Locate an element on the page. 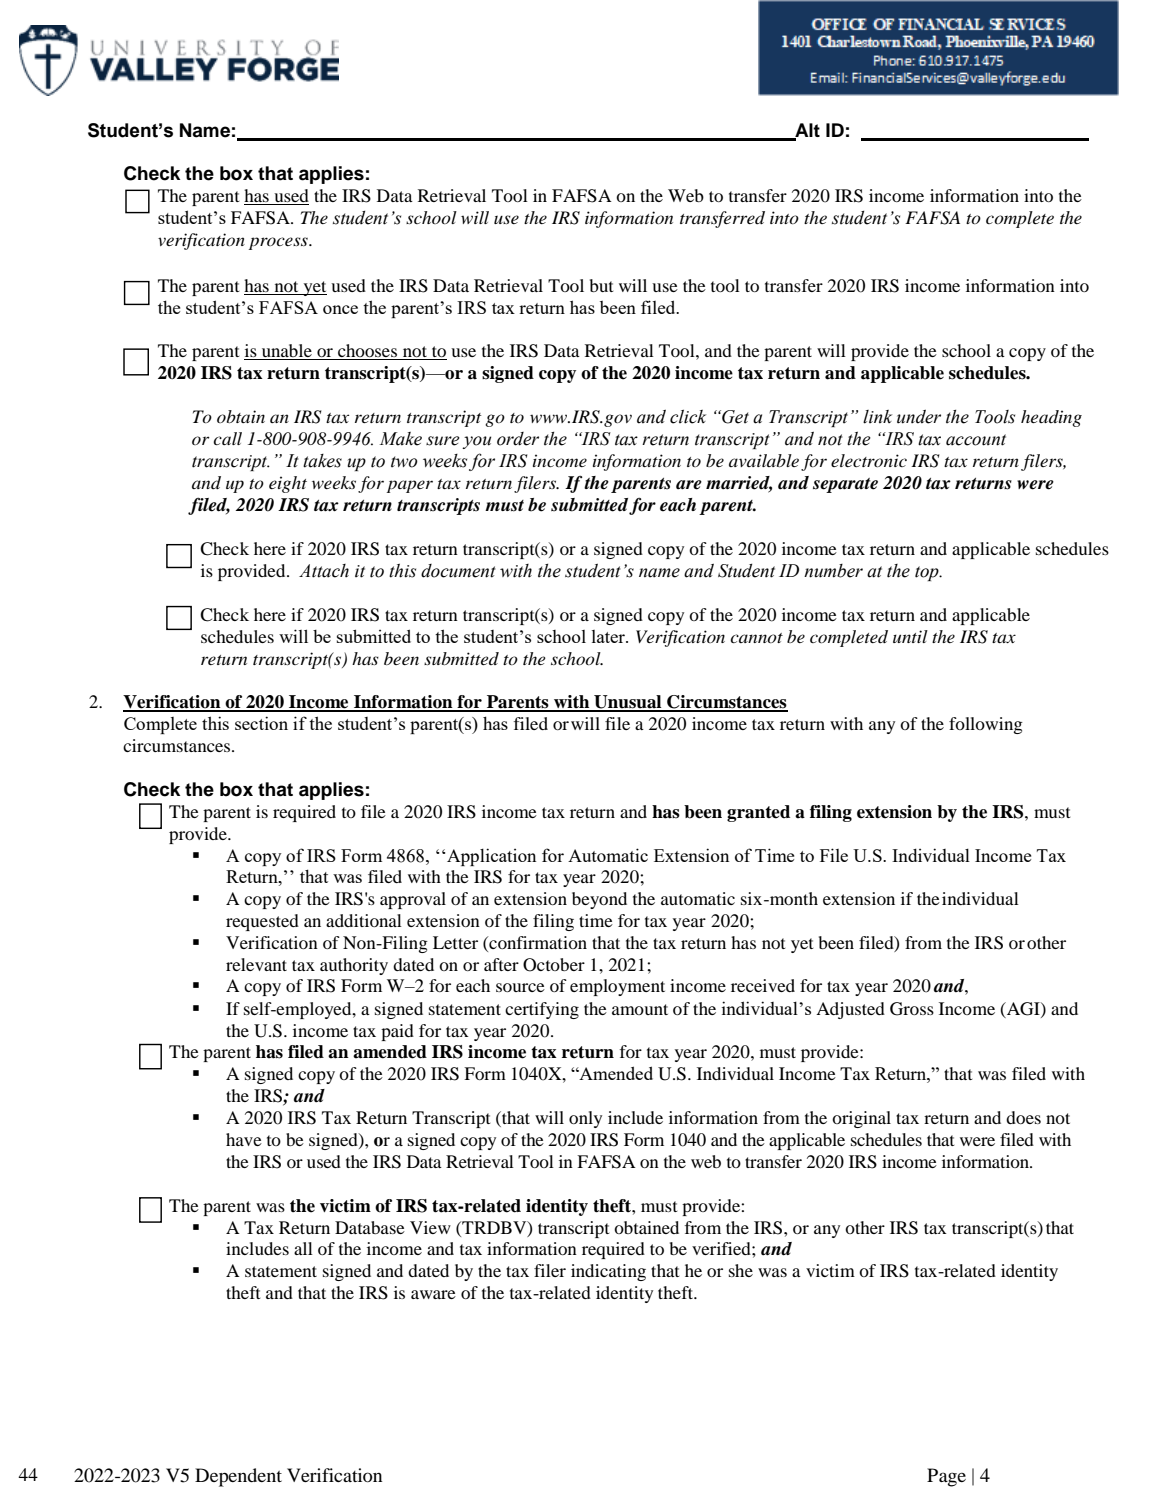  Alt is located at coordinates (806, 131).
